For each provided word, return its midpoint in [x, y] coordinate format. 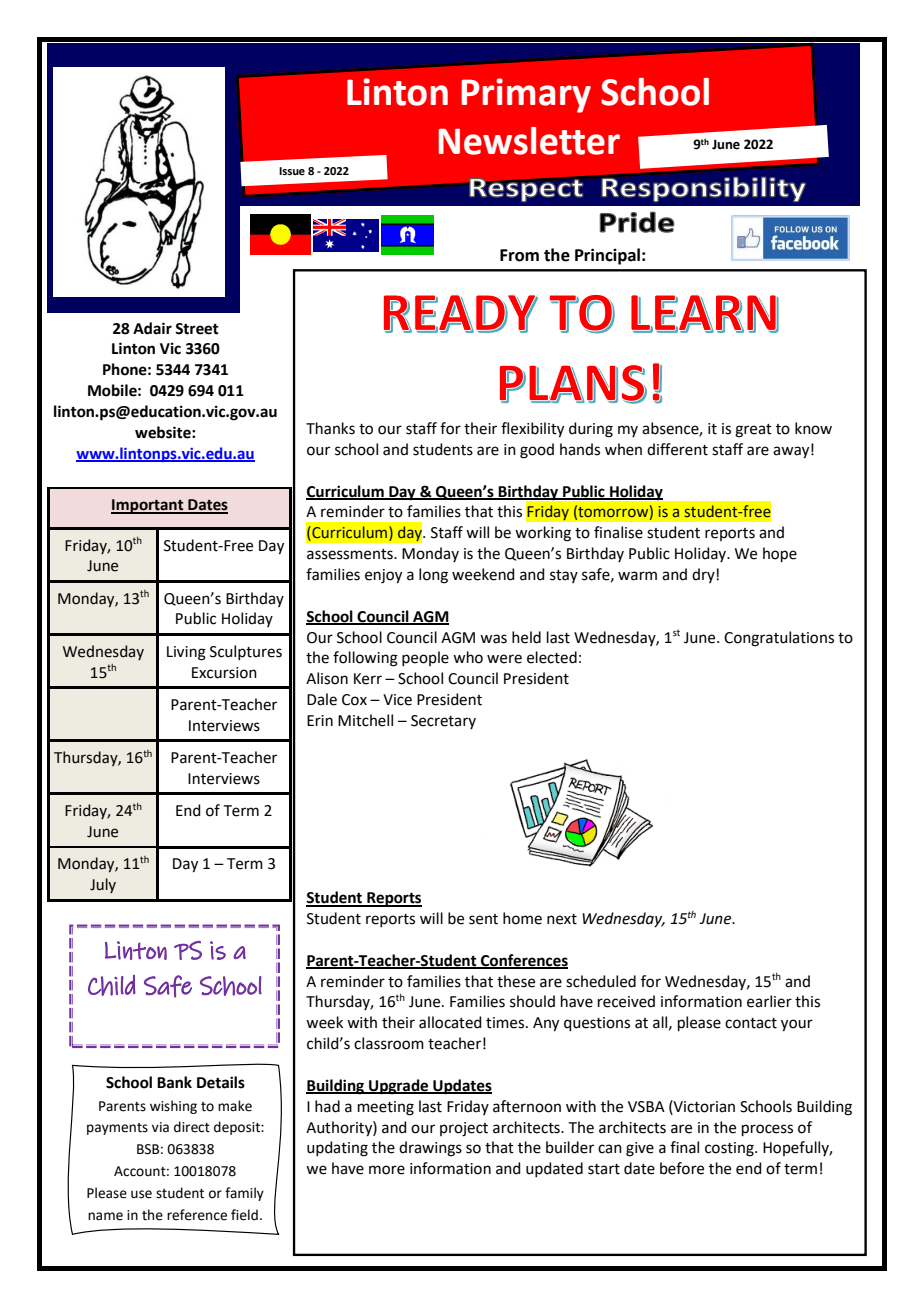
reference [197, 1215]
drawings [430, 1149]
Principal [607, 256]
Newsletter [529, 141]
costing [730, 1149]
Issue [292, 171]
